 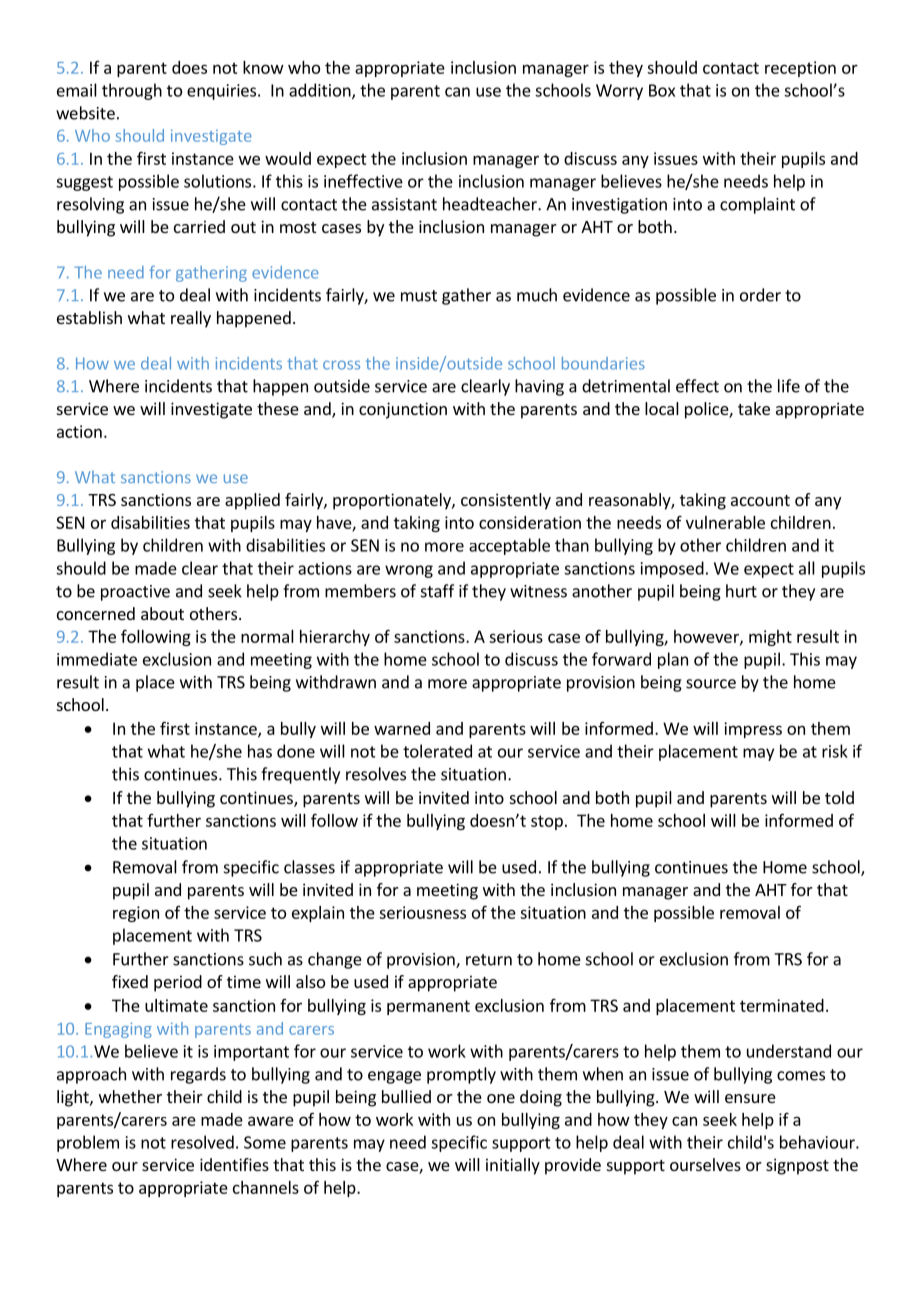 I want to click on addition, so click(x=321, y=91).
